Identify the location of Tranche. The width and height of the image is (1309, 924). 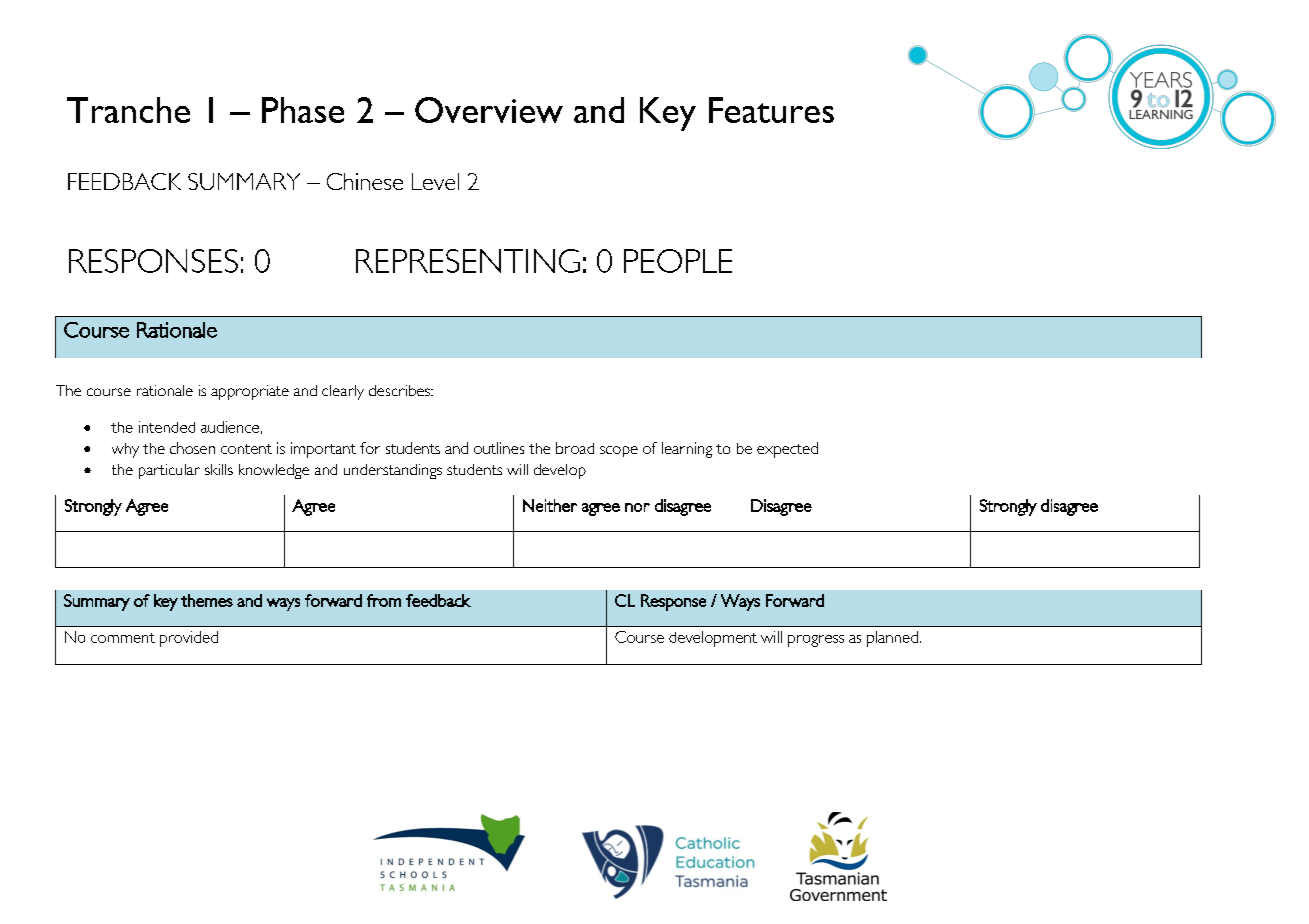
(128, 110).
